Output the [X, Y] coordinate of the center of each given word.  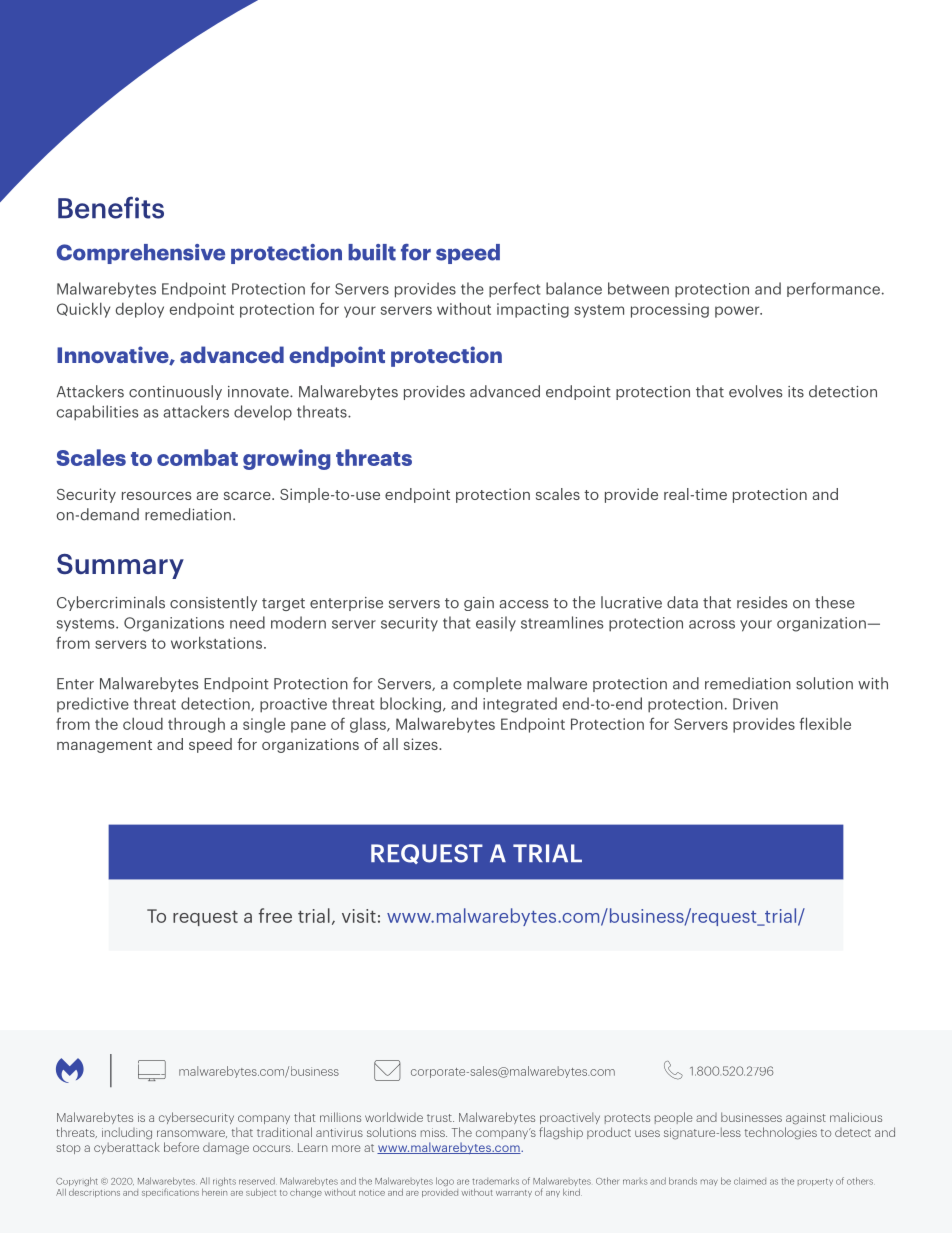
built [372, 252]
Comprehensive [141, 254]
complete [487, 684]
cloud [143, 724]
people [673, 1118]
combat [197, 457]
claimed [750, 1181]
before [181, 1147]
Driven [755, 704]
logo [445, 1181]
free [275, 915]
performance [833, 289]
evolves [755, 391]
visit [359, 916]
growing [287, 459]
